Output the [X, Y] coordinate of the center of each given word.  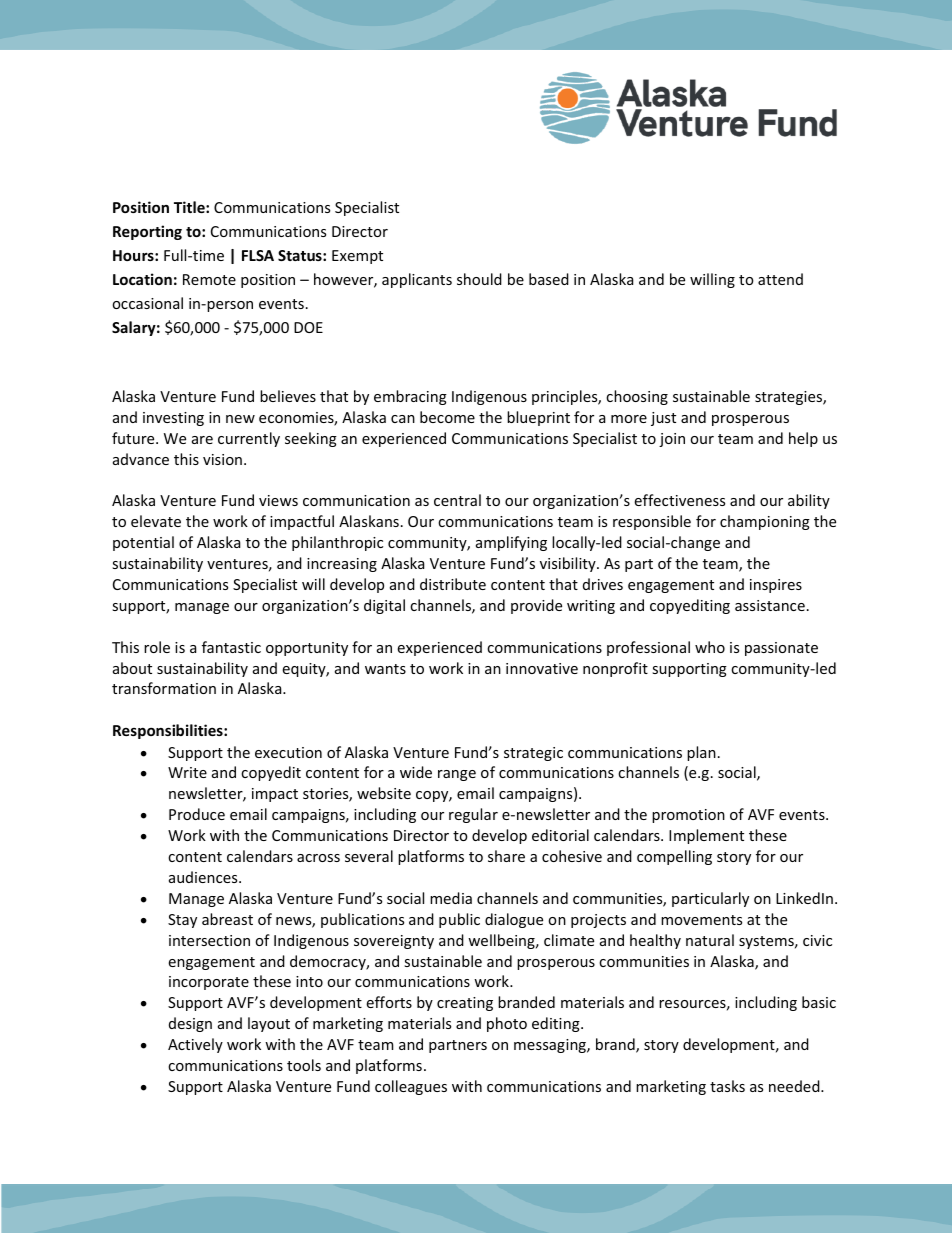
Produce [197, 814]
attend [780, 279]
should [479, 279]
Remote [209, 279]
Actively [195, 1045]
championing [765, 522]
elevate [156, 521]
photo [507, 1024]
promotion [688, 816]
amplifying [511, 543]
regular [473, 815]
